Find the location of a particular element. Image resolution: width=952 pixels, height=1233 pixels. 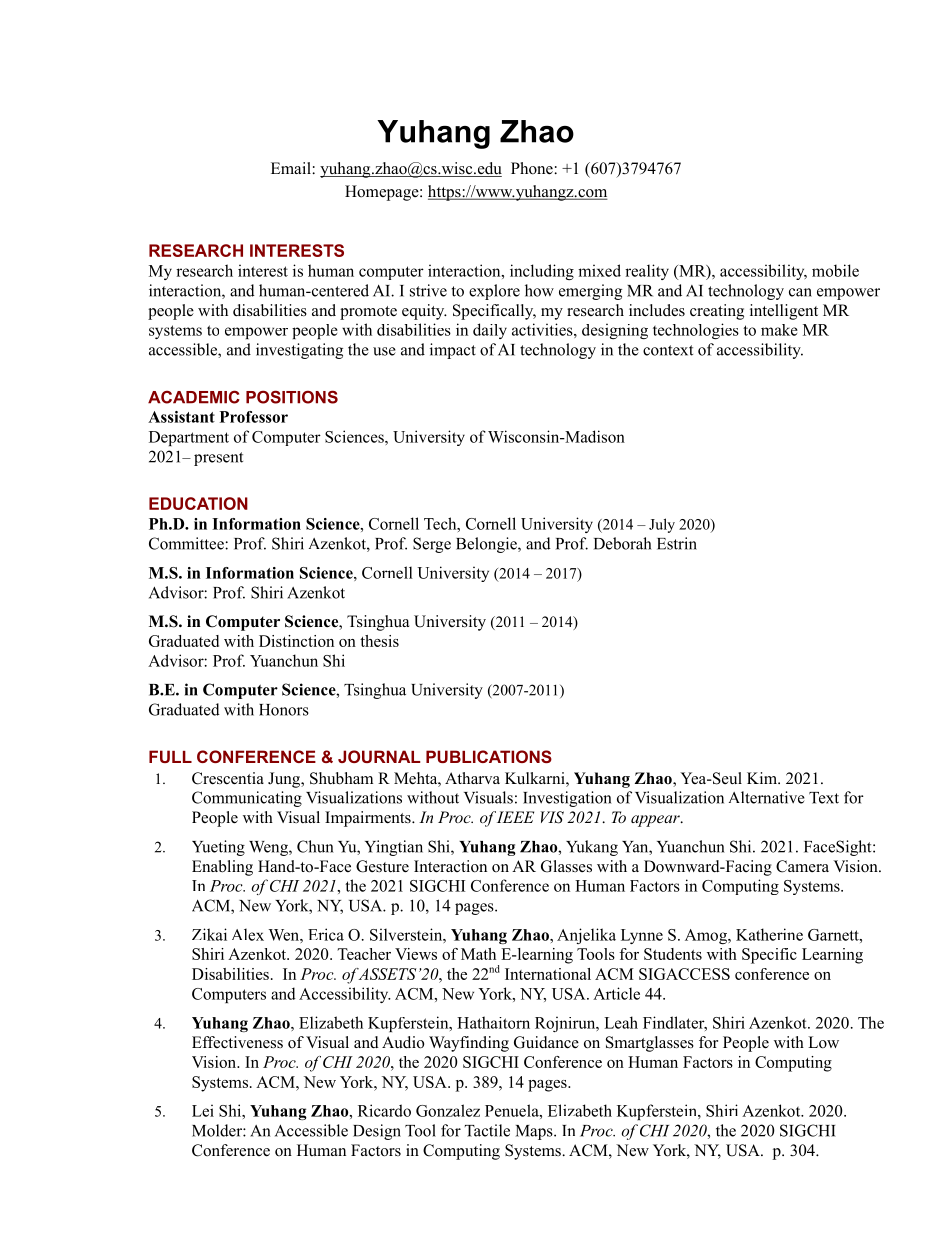

Distinction is located at coordinates (296, 641).
